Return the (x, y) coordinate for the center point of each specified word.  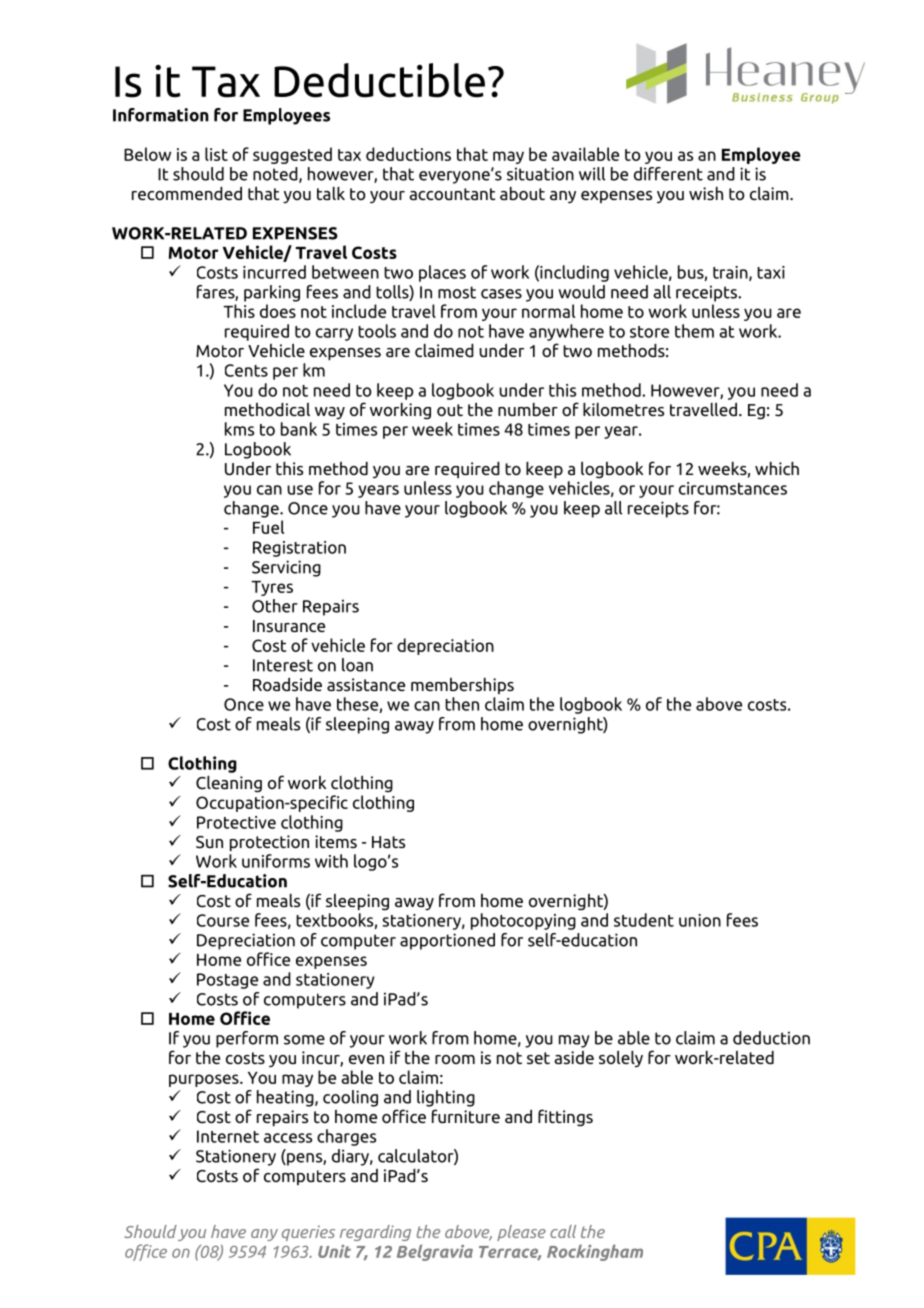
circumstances (733, 488)
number (528, 409)
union (700, 920)
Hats (388, 842)
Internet (228, 1136)
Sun (209, 842)
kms (239, 429)
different (668, 174)
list (216, 154)
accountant (452, 194)
